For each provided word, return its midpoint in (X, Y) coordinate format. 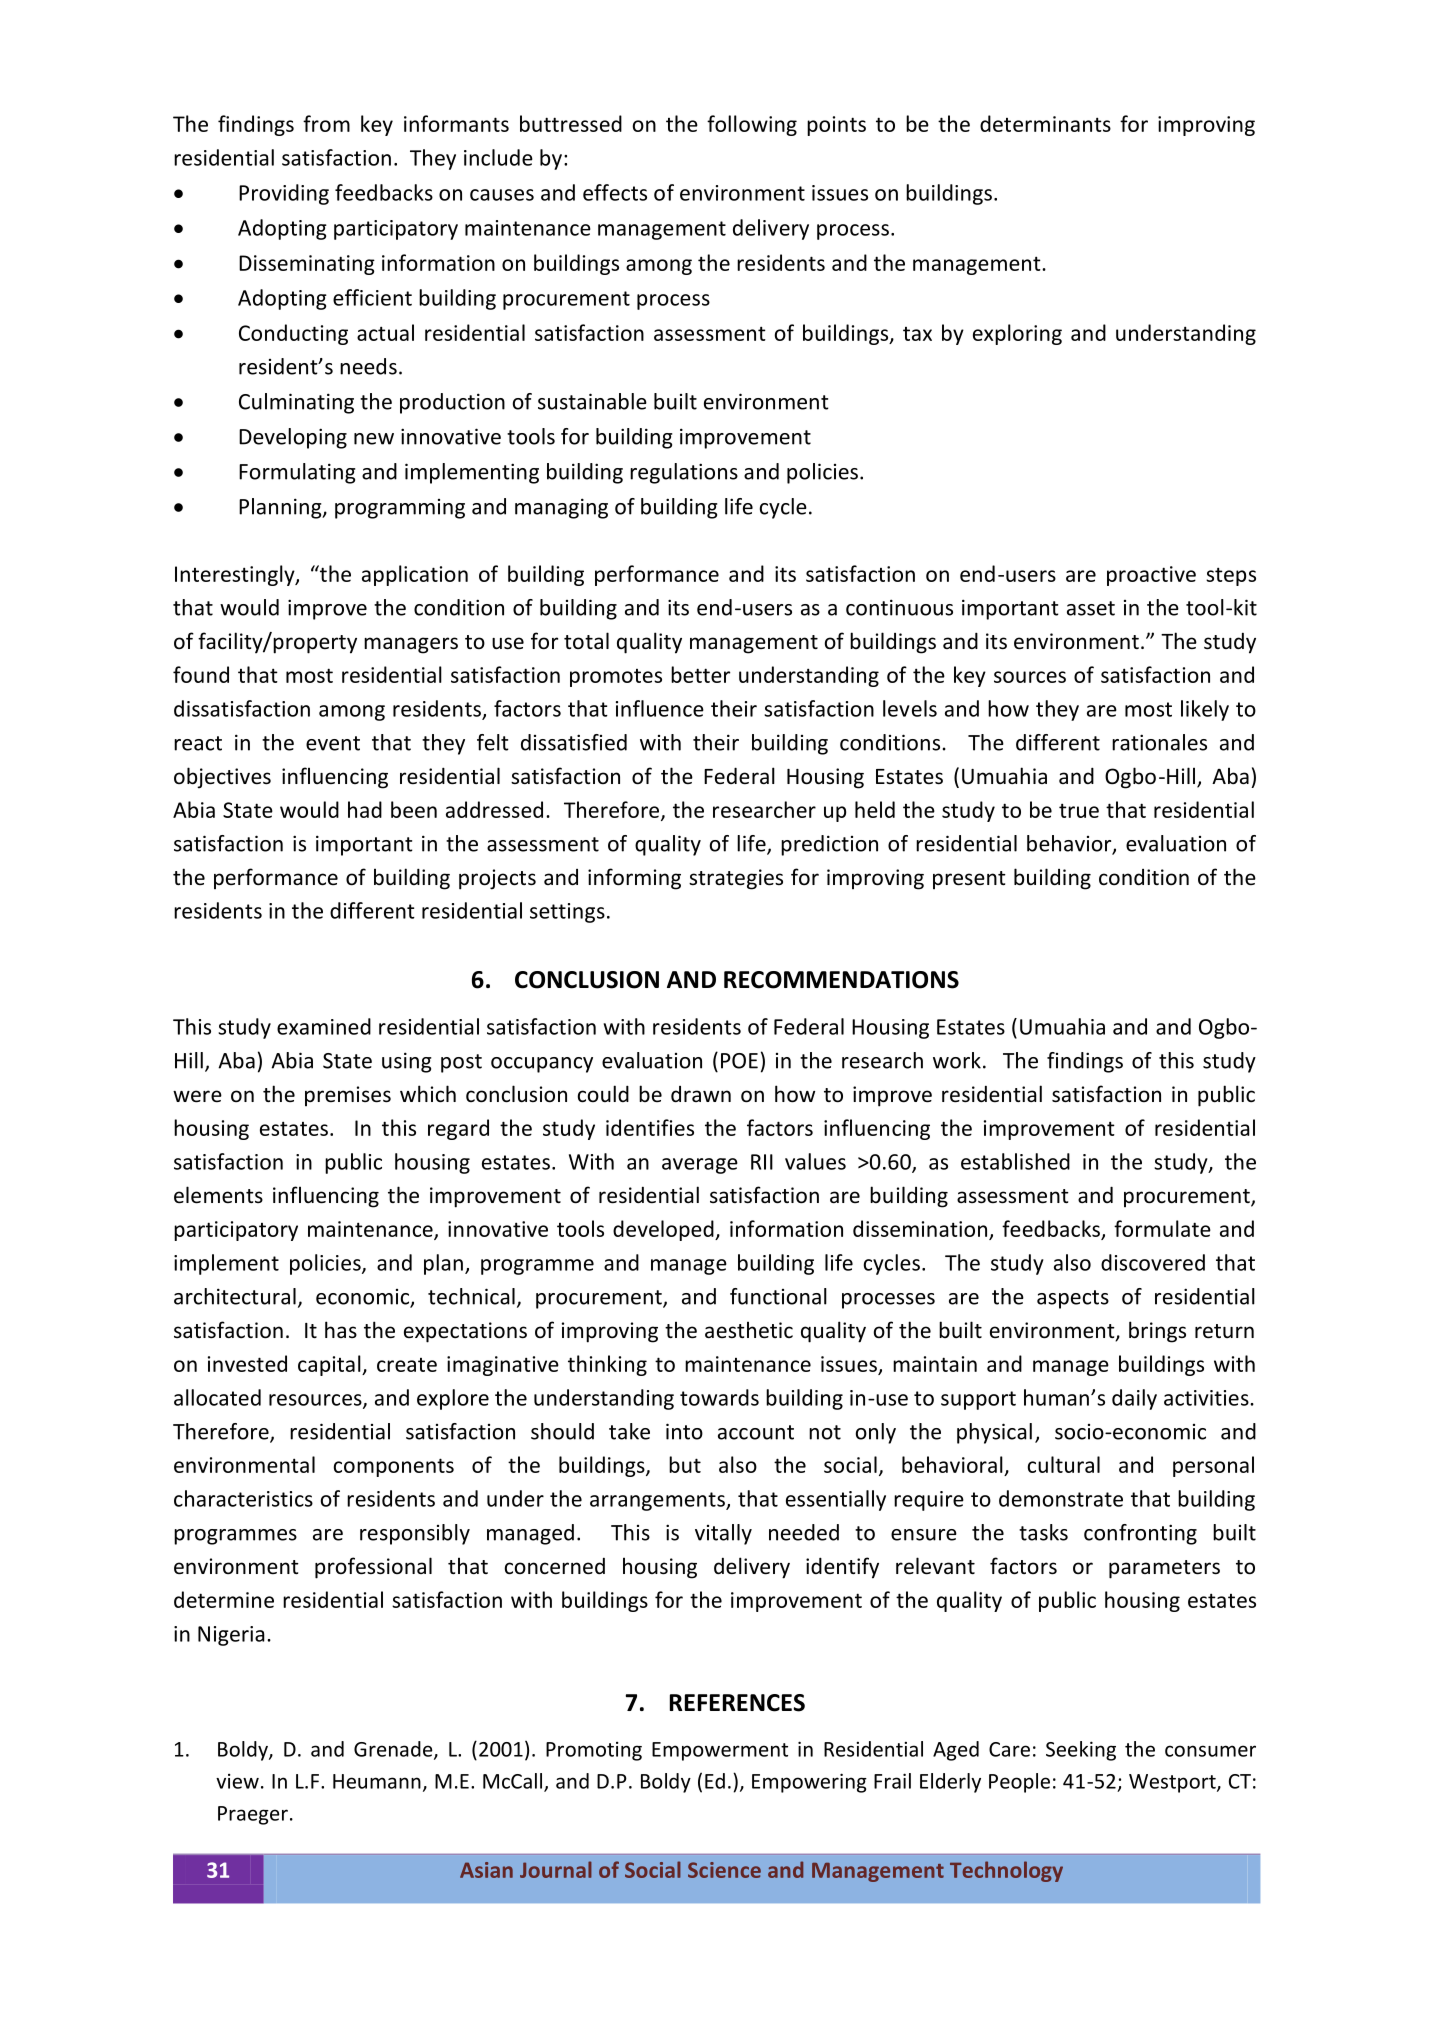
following (752, 125)
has (341, 1329)
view (237, 1781)
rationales (1159, 742)
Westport (1173, 1783)
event (333, 743)
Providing (284, 194)
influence (660, 708)
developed (664, 1230)
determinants (1045, 123)
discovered (1153, 1262)
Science (724, 1870)
